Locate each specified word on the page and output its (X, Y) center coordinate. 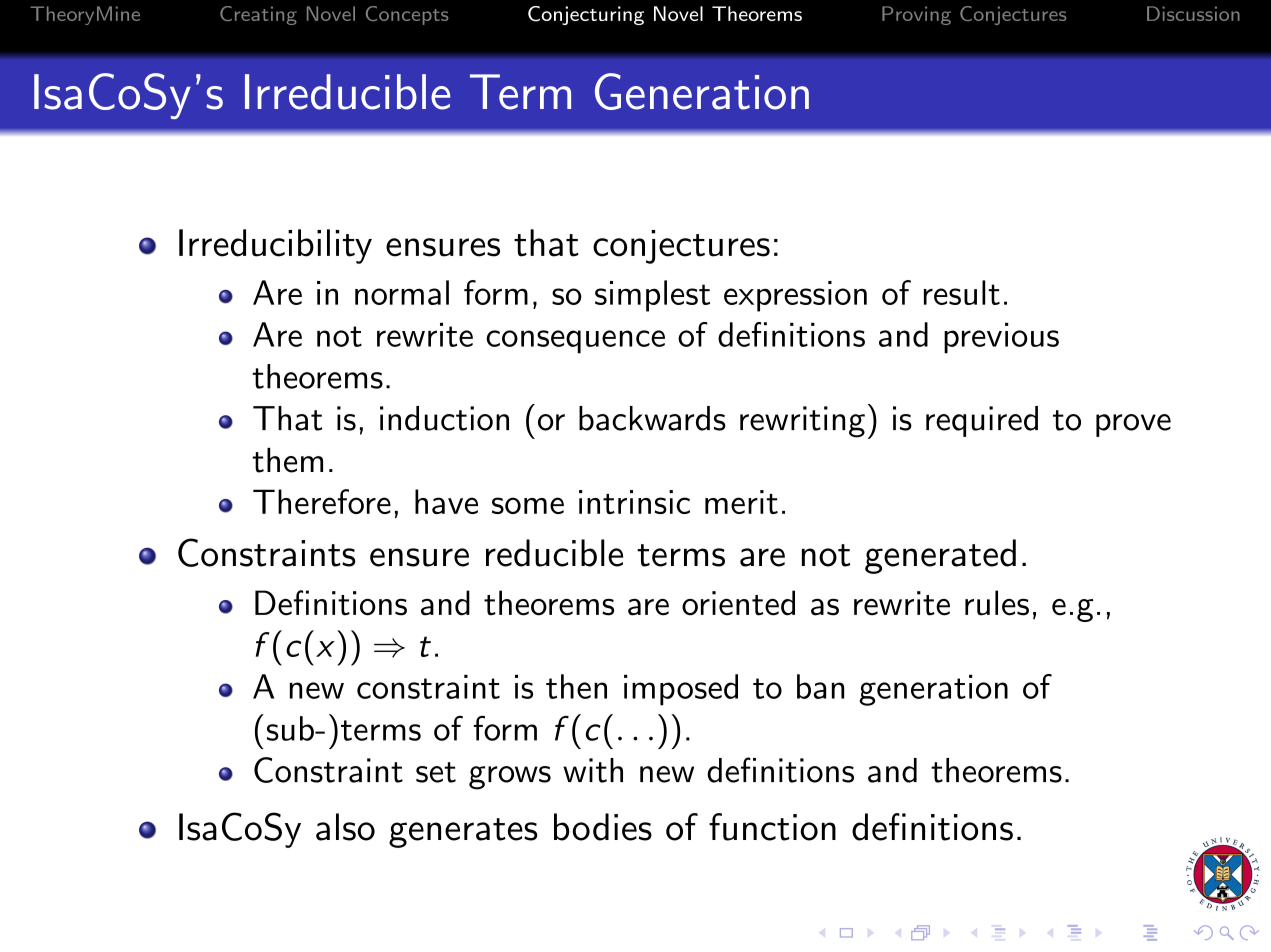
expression (795, 296)
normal (402, 292)
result (962, 292)
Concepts (407, 15)
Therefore (322, 501)
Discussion (1193, 13)
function (772, 827)
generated (940, 556)
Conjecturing (586, 15)
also (345, 827)
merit (741, 502)
